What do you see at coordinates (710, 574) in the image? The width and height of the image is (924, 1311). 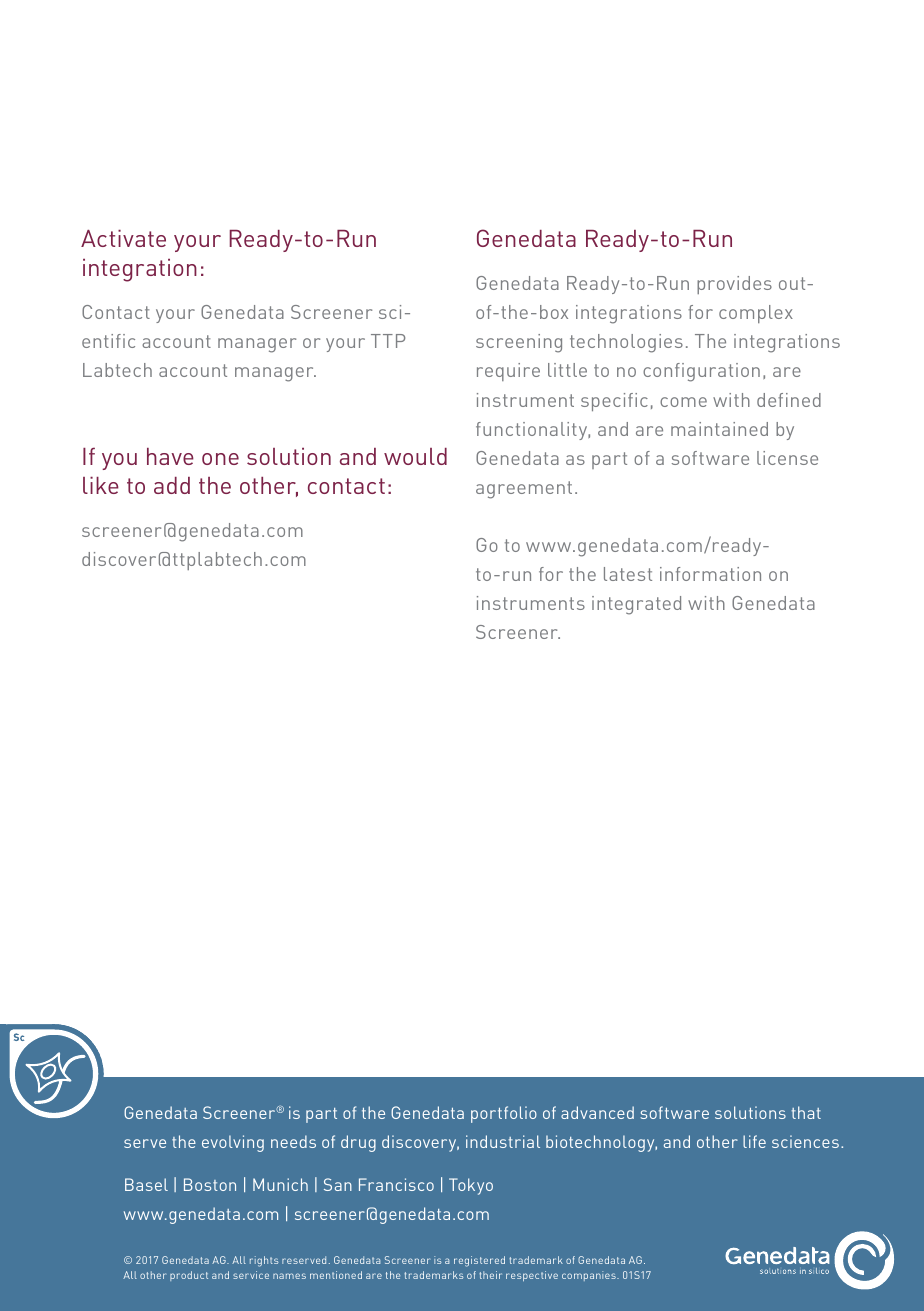 I see `information` at bounding box center [710, 574].
